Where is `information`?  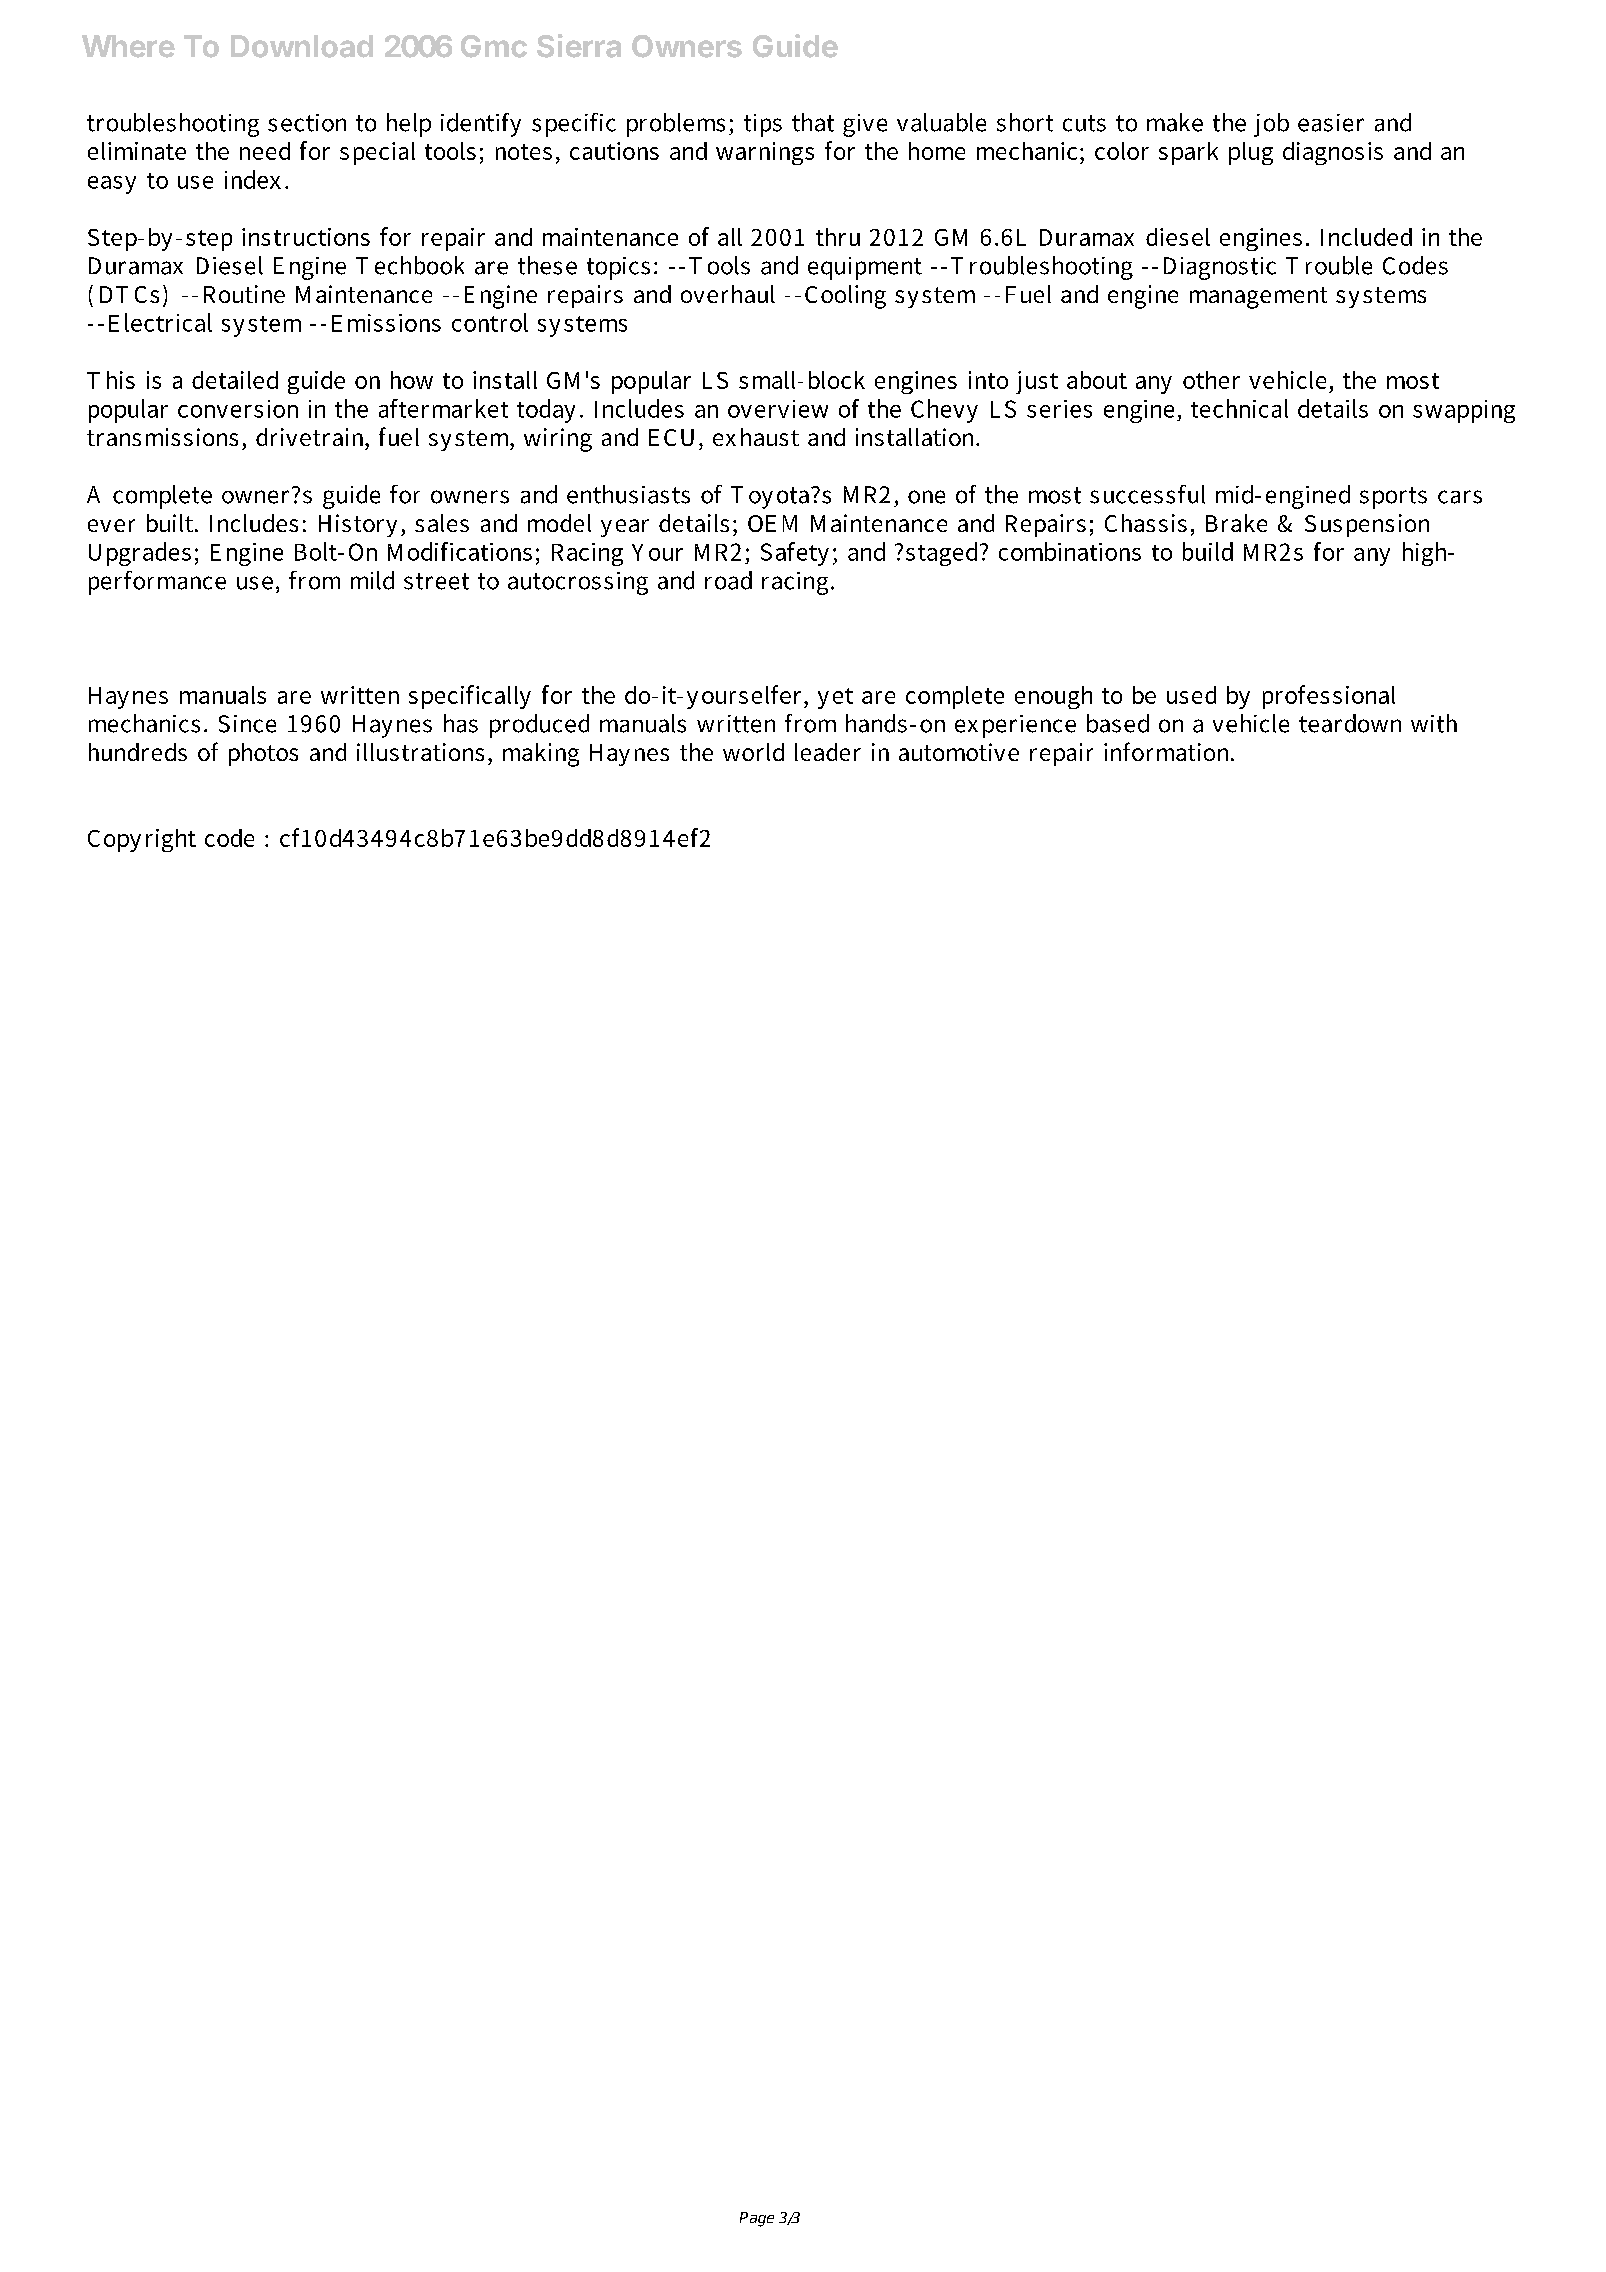 information is located at coordinates (1168, 751).
